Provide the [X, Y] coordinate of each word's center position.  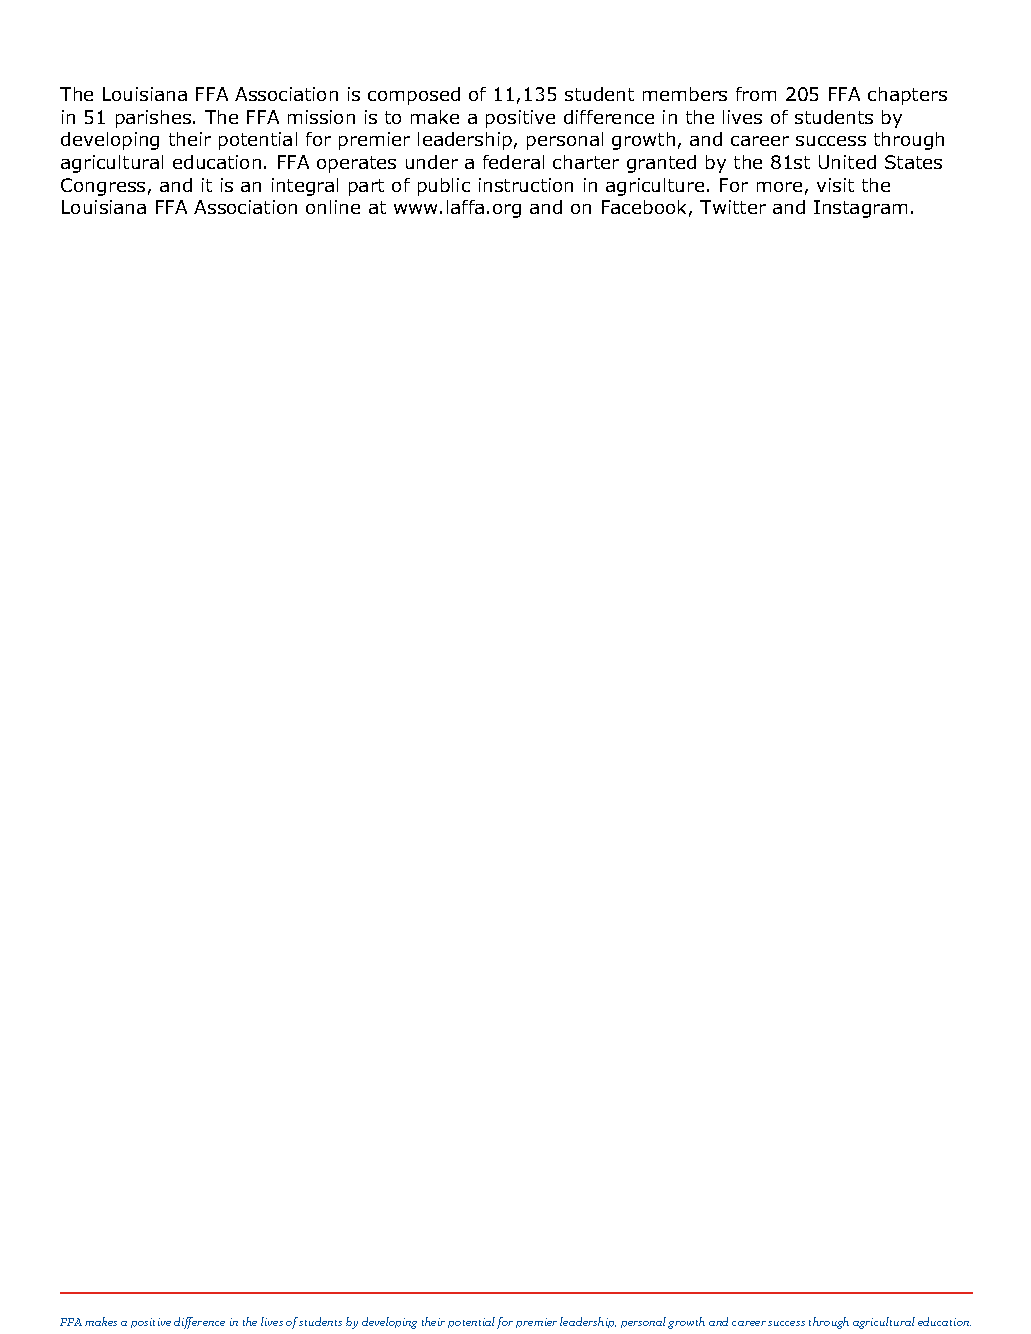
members [685, 94]
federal [513, 162]
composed [414, 96]
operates [356, 164]
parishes [155, 119]
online [333, 207]
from [756, 94]
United [847, 162]
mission [321, 117]
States [913, 162]
